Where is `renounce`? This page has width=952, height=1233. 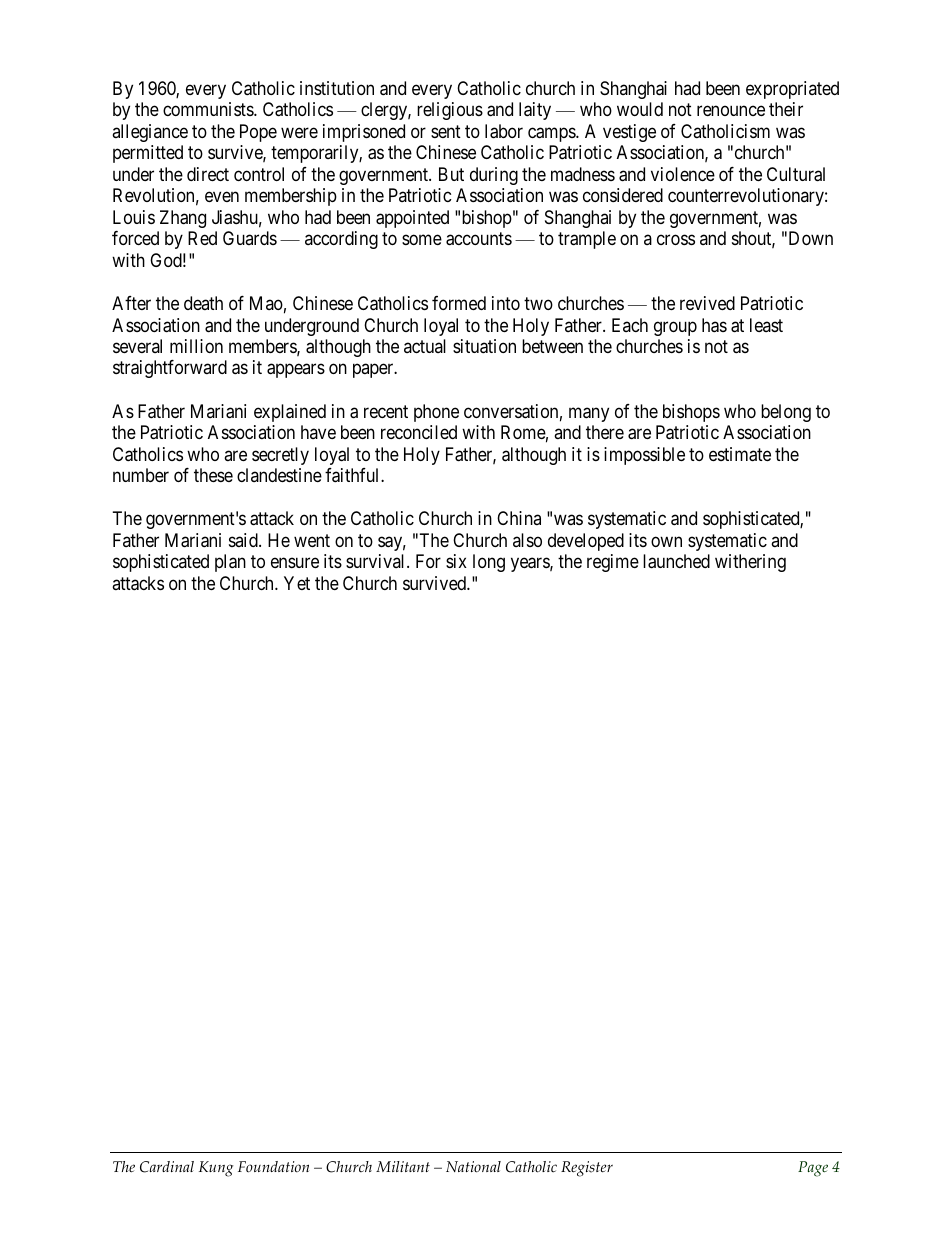
renounce is located at coordinates (731, 111).
